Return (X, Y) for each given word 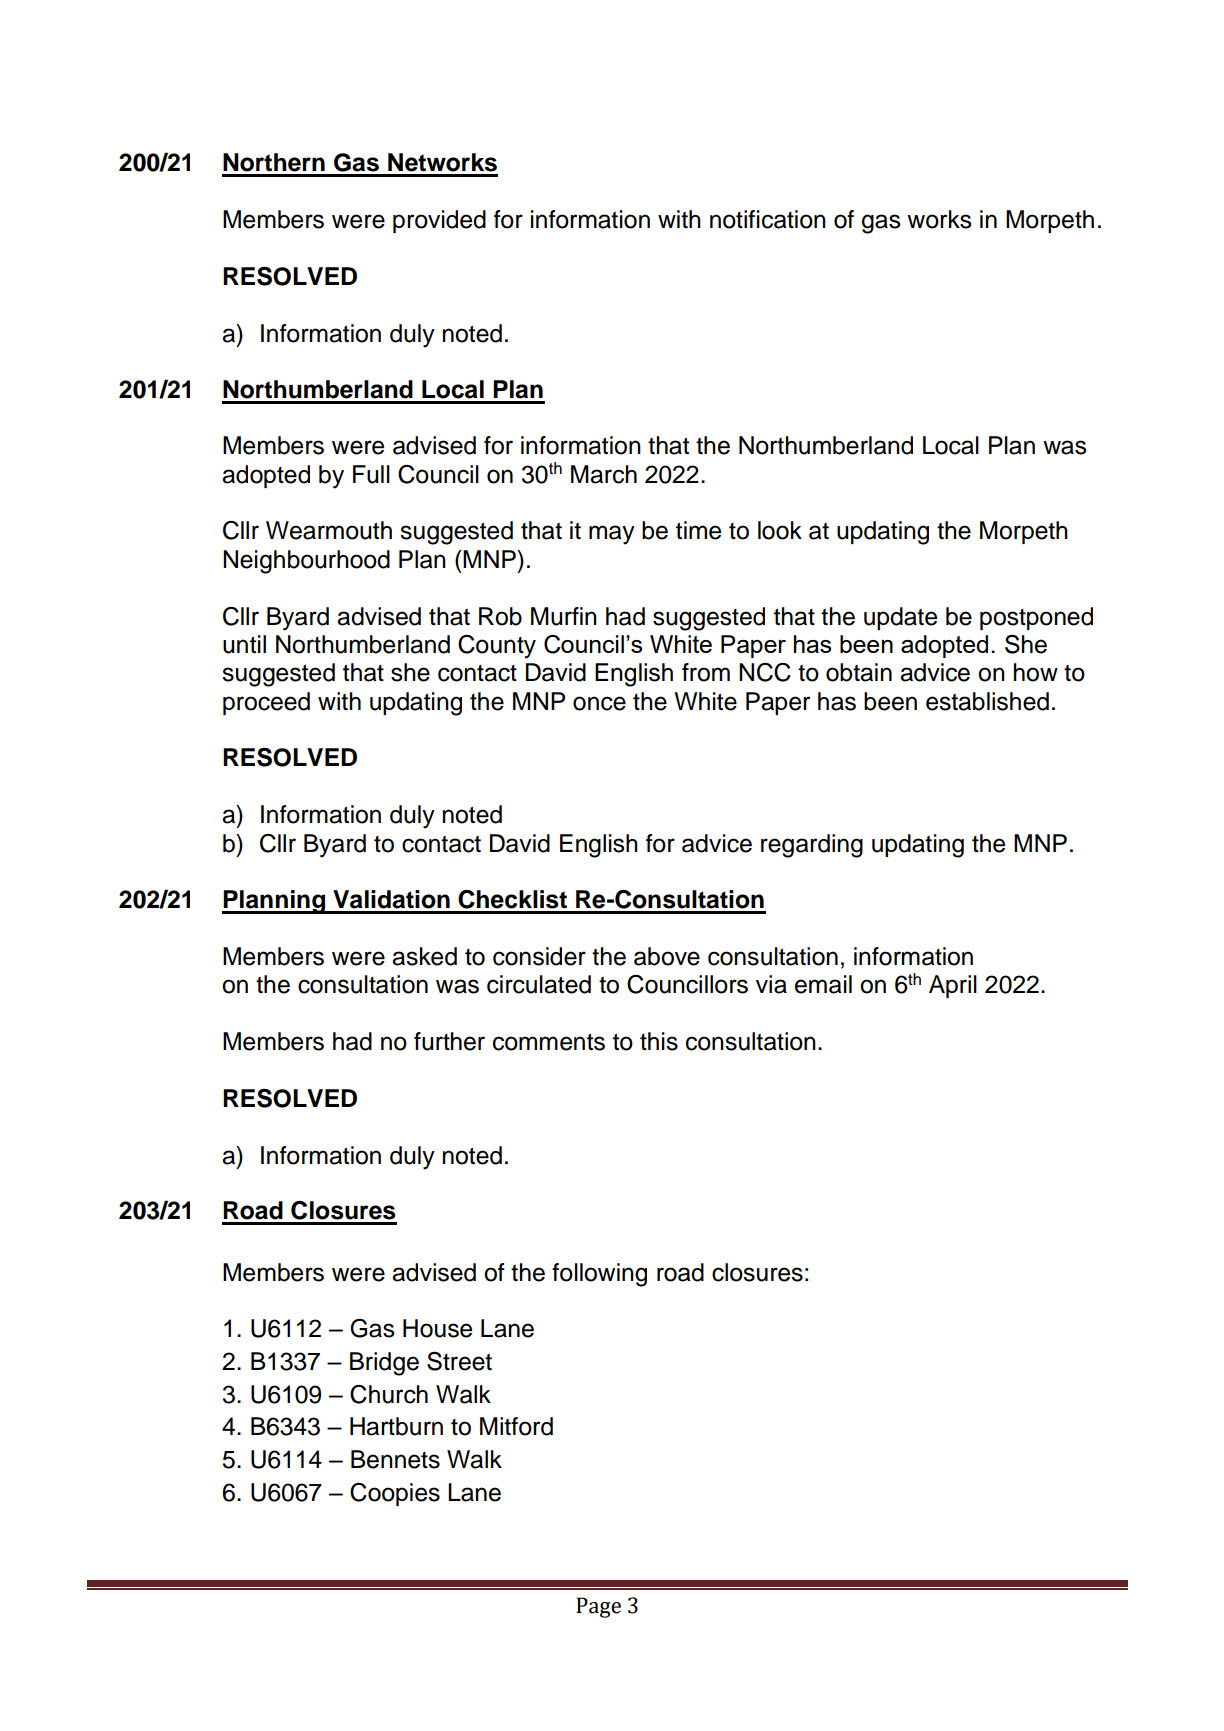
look (780, 530)
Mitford (516, 1426)
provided (439, 221)
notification (768, 219)
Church (389, 1394)
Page (598, 1607)
